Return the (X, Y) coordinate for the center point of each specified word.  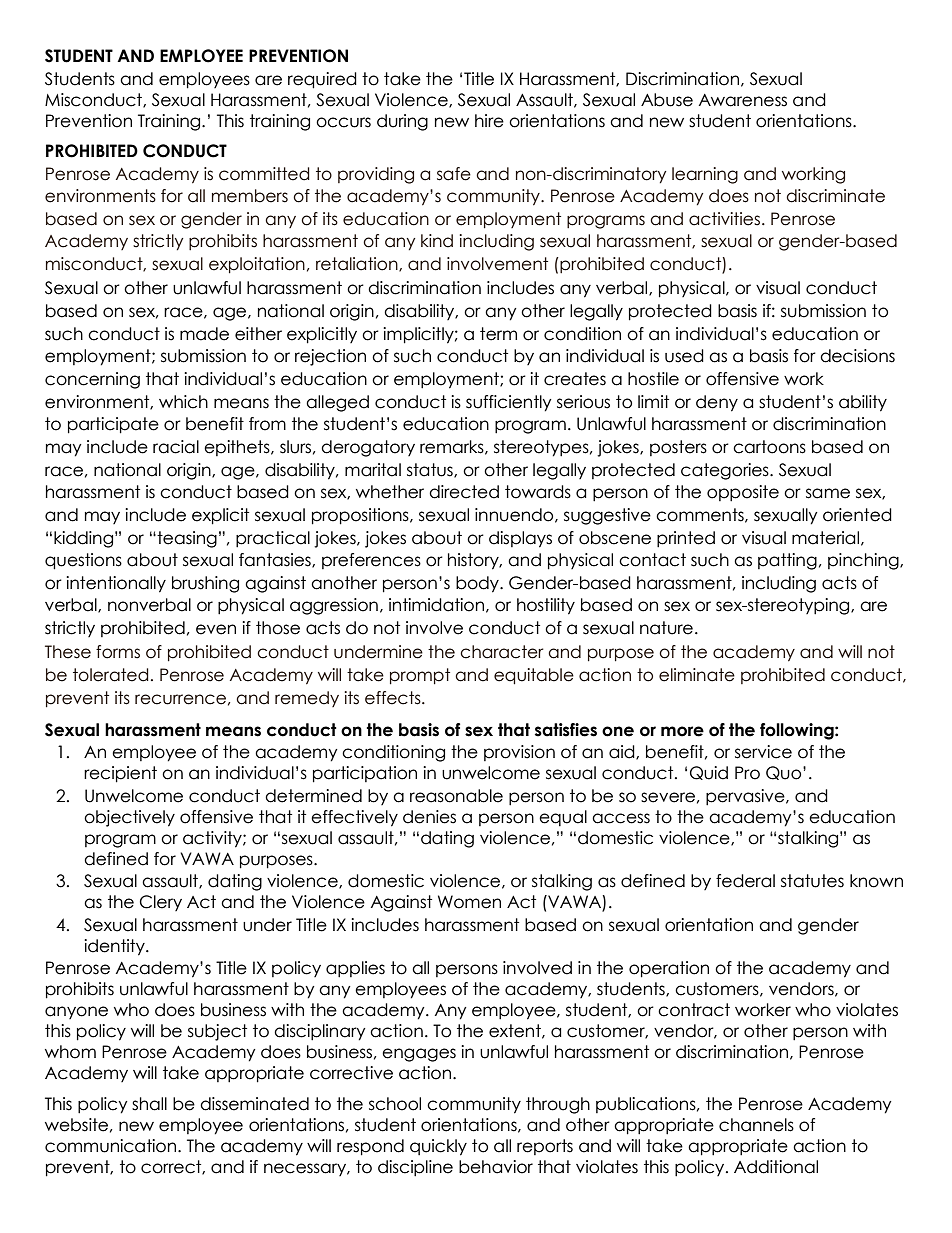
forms (118, 652)
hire (489, 121)
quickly (438, 1147)
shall (149, 1104)
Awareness (743, 100)
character (501, 652)
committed (264, 174)
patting (787, 561)
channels (756, 1125)
